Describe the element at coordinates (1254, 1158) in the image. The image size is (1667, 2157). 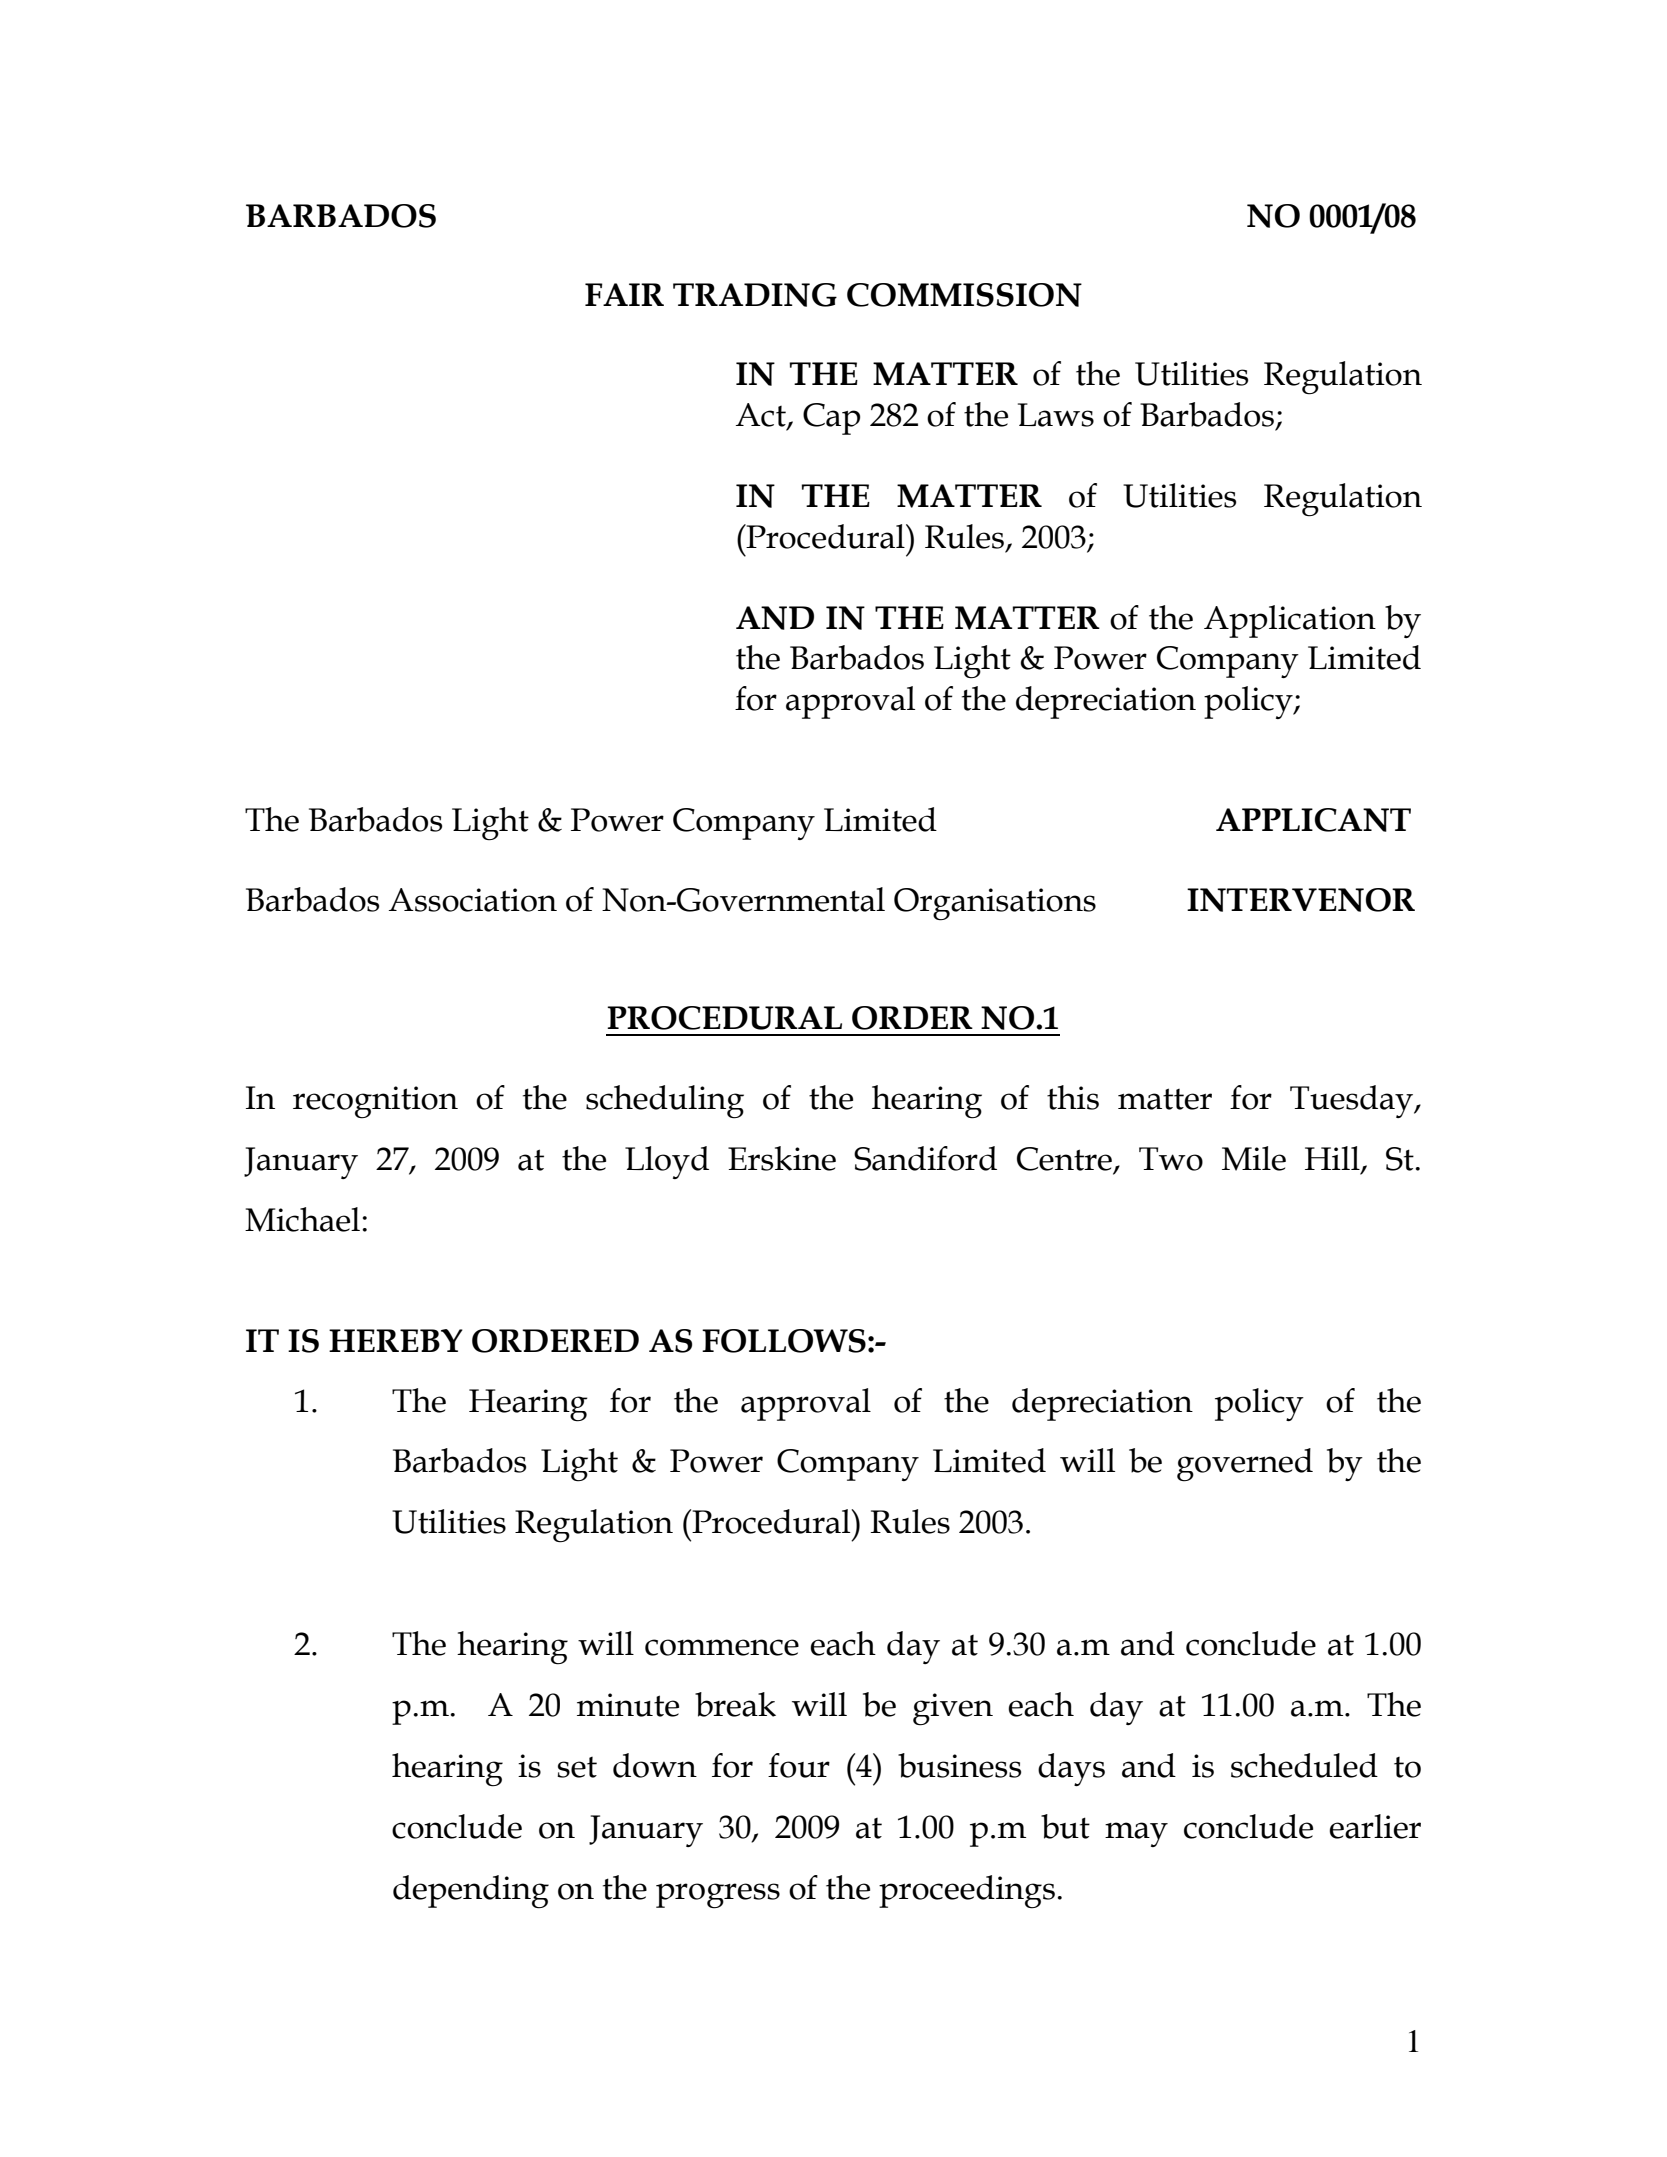
I see `Mile` at that location.
